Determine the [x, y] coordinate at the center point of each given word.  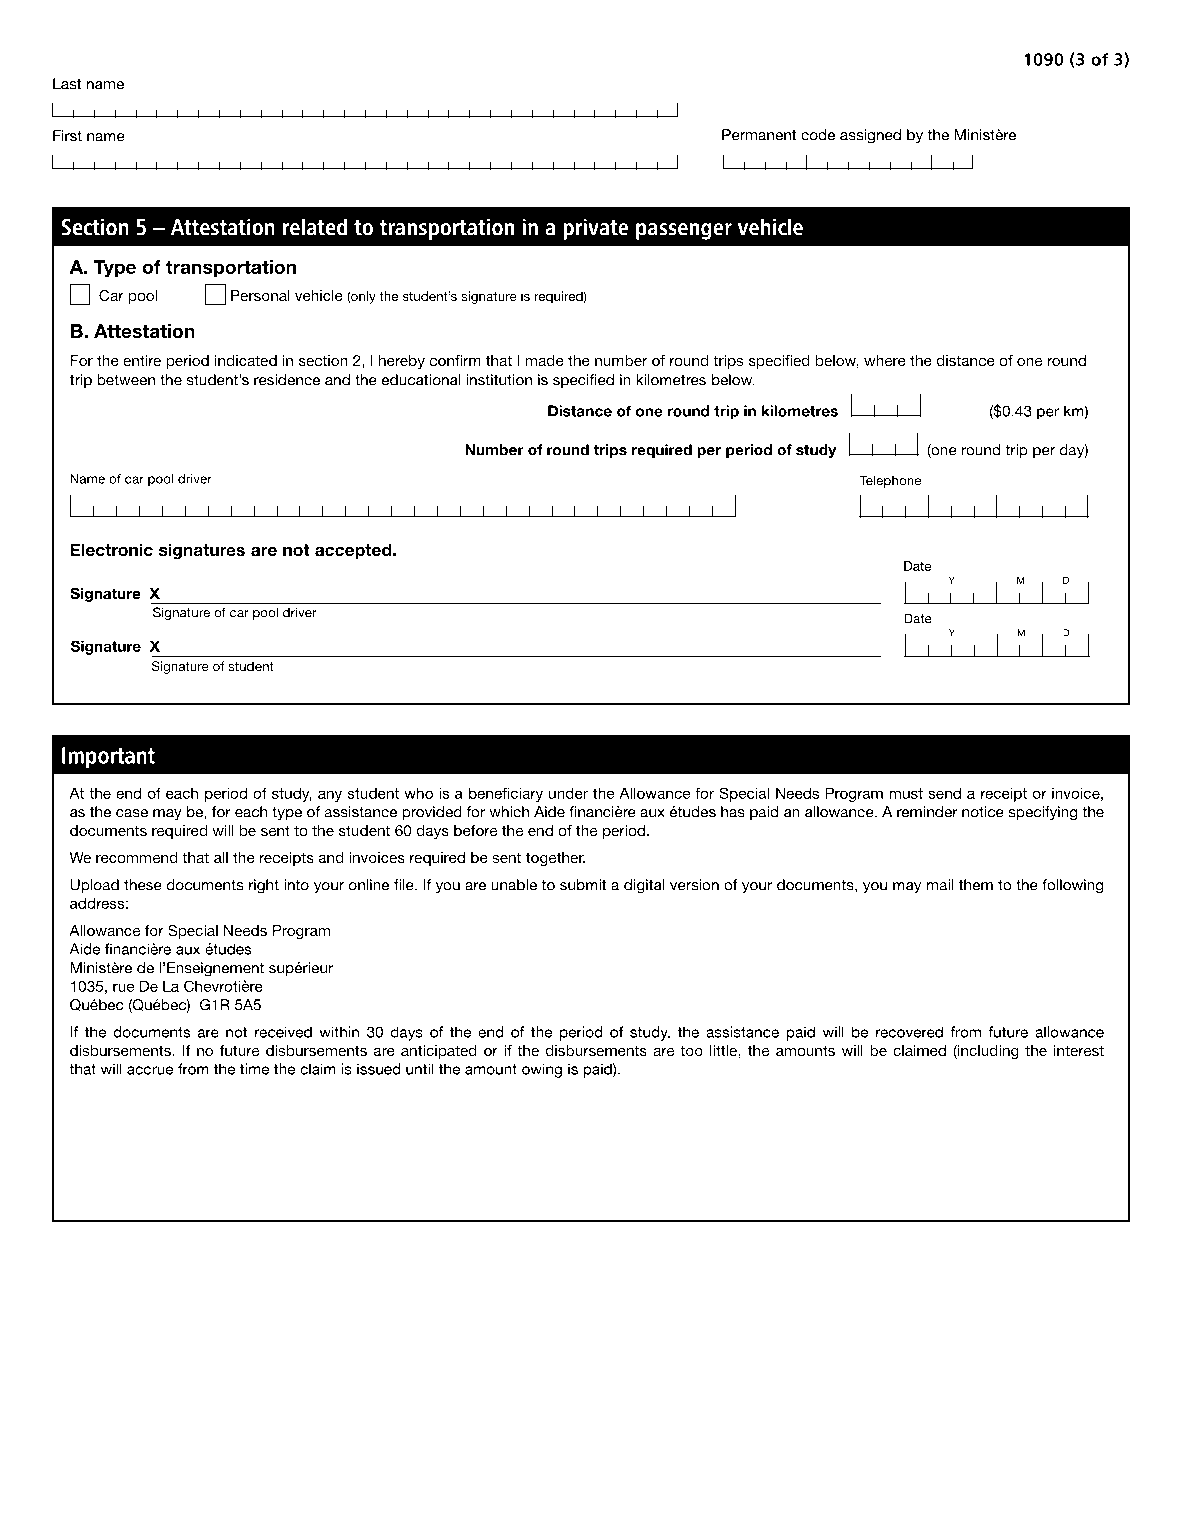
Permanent [759, 135]
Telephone [890, 481]
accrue [150, 1070]
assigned [870, 136]
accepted [354, 551]
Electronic [111, 550]
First [67, 136]
